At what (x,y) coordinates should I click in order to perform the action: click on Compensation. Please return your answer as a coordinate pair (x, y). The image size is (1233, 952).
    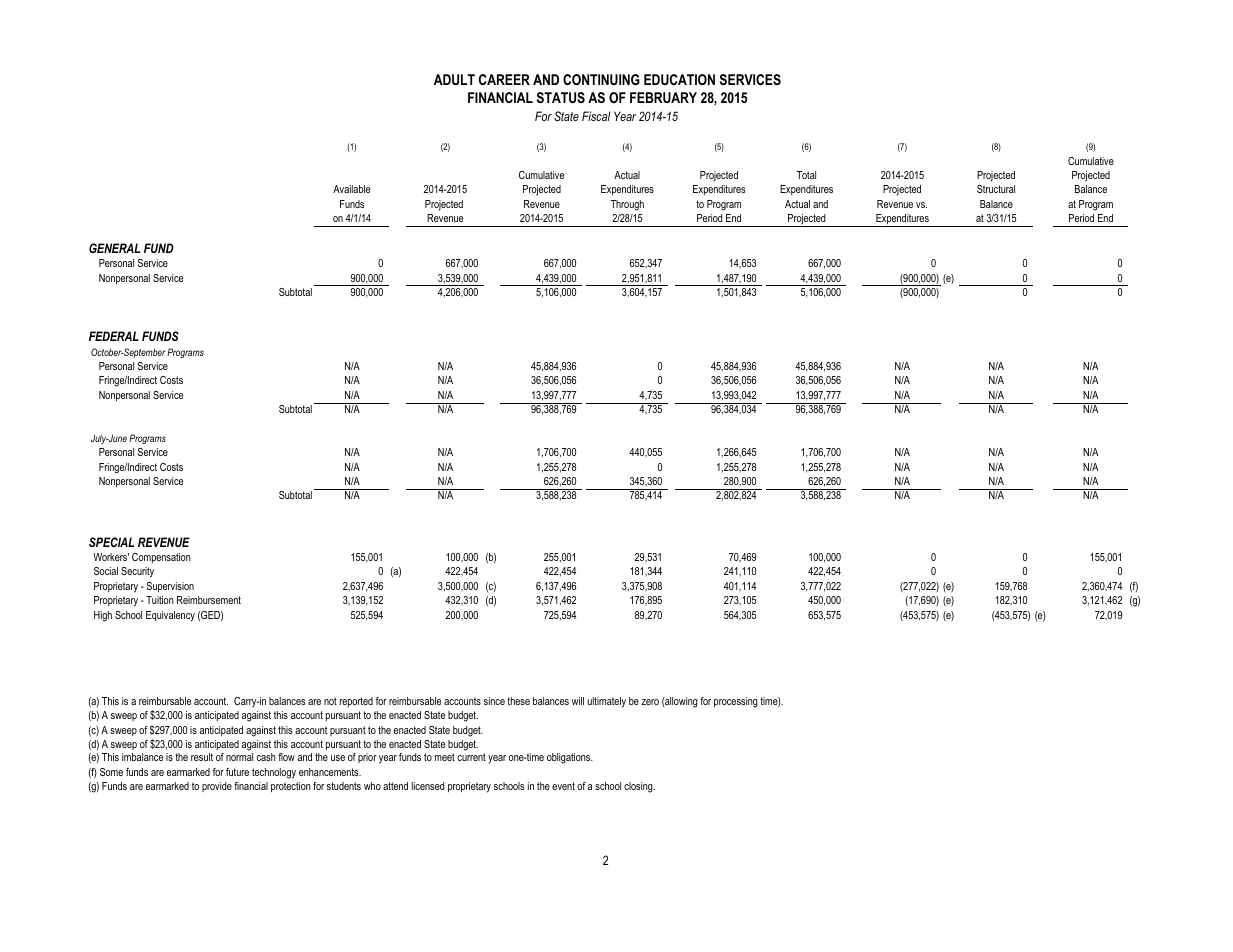
    Looking at the image, I should click on (161, 558).
